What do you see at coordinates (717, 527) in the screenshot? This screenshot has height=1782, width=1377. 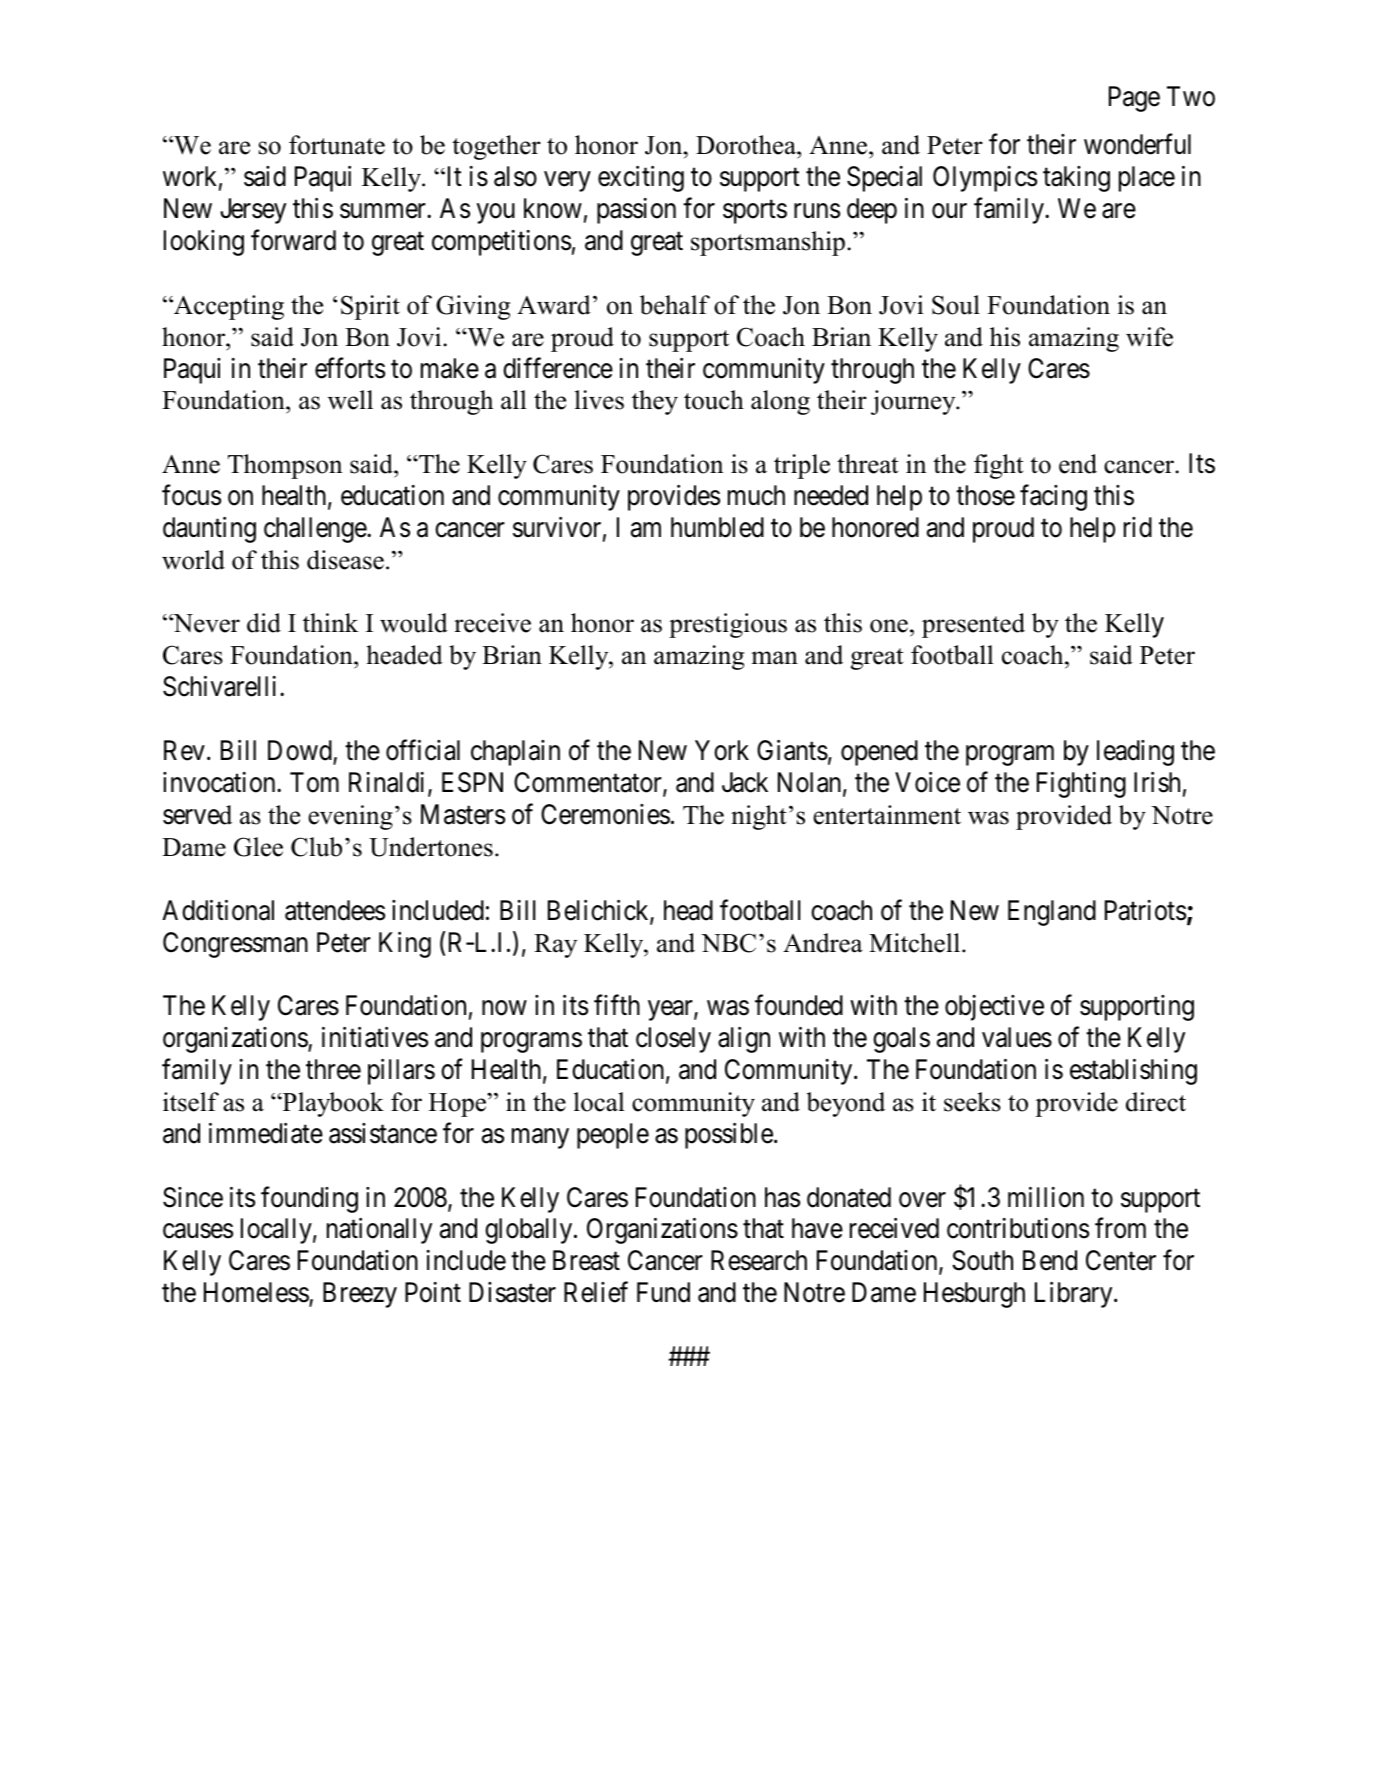 I see `humbled` at bounding box center [717, 527].
